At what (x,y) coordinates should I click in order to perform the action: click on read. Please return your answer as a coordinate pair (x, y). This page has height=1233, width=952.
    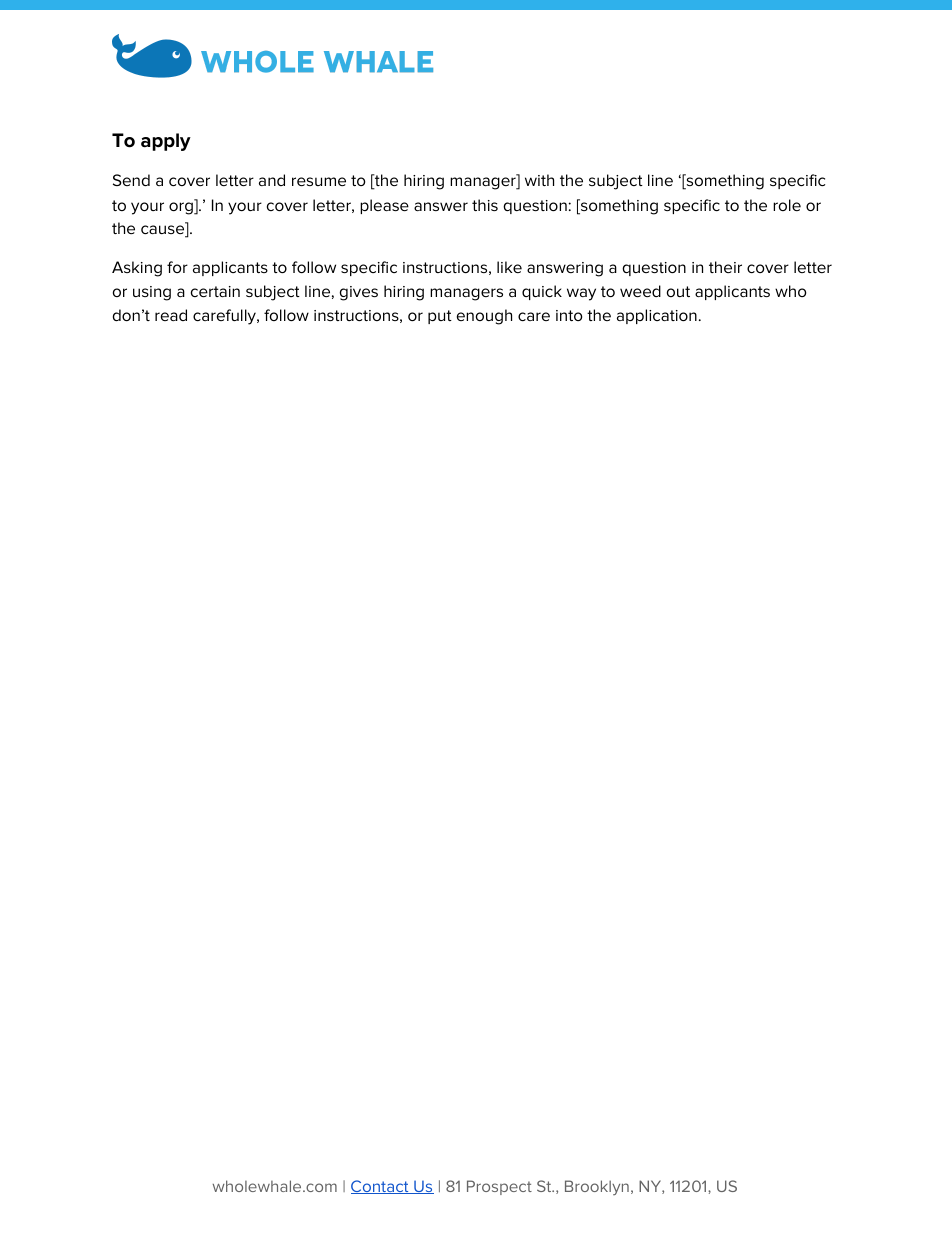
    Looking at the image, I should click on (171, 315).
